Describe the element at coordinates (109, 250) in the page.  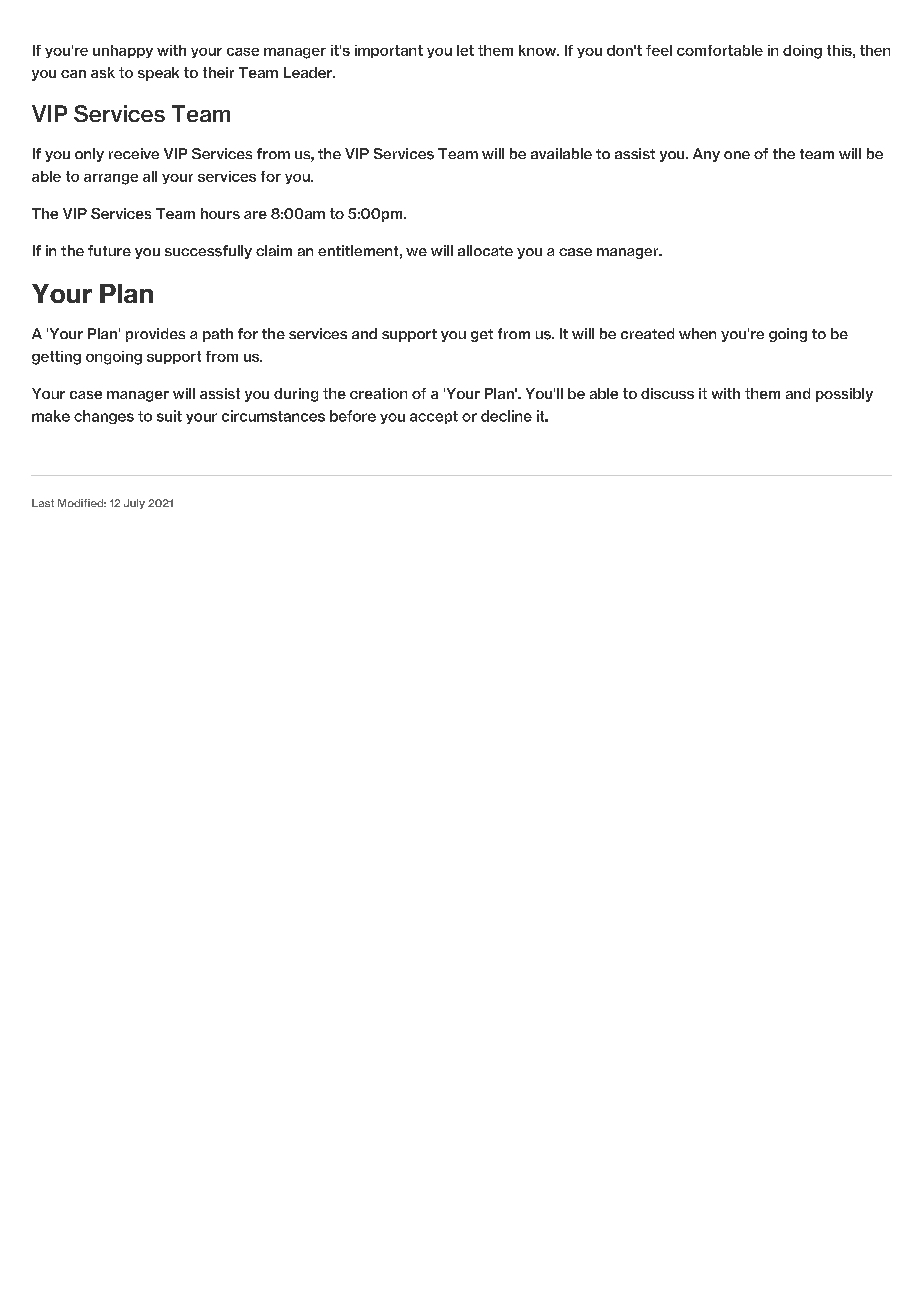
I see `future` at that location.
